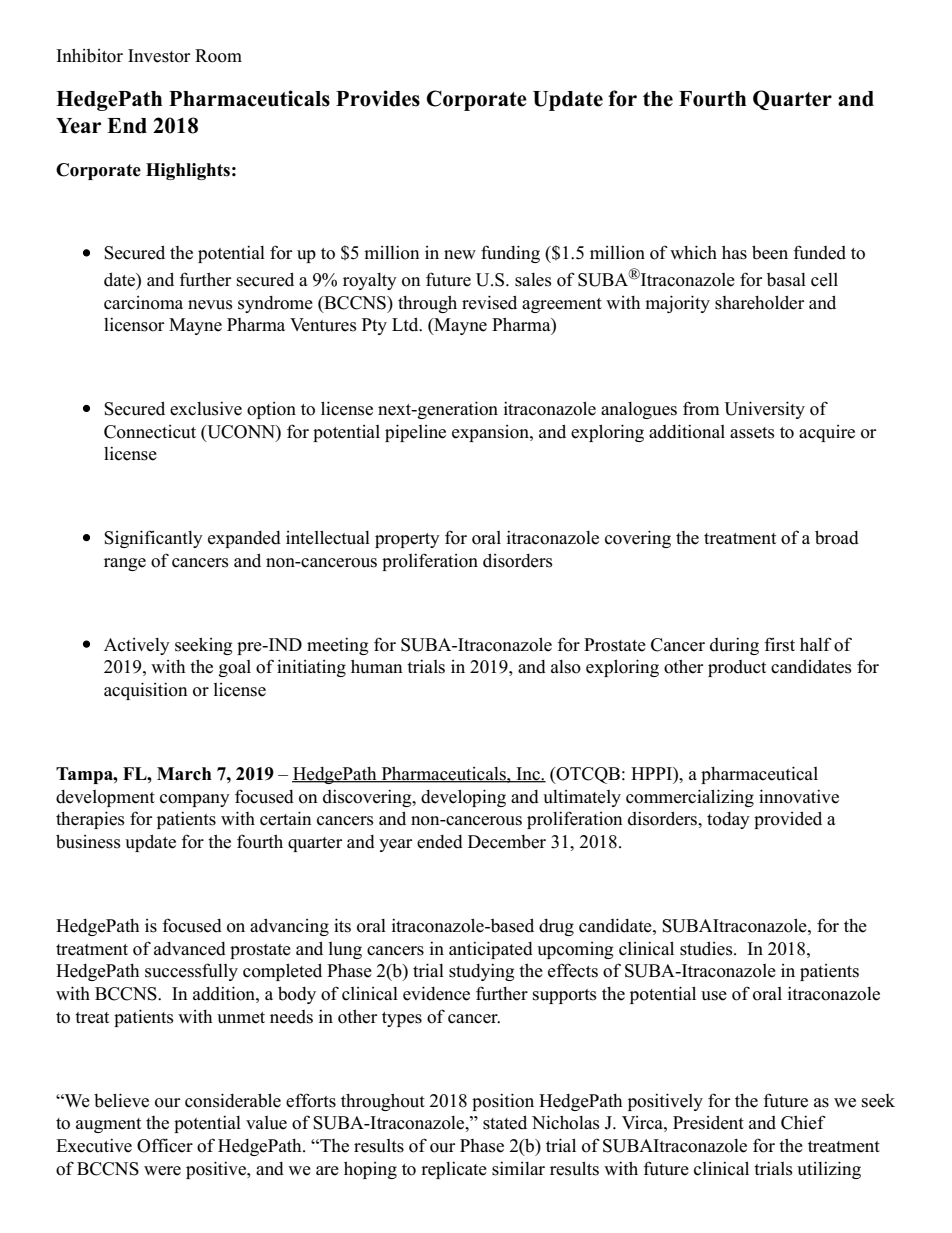  Describe the element at coordinates (150, 432) in the page. I see `Connecticut` at that location.
